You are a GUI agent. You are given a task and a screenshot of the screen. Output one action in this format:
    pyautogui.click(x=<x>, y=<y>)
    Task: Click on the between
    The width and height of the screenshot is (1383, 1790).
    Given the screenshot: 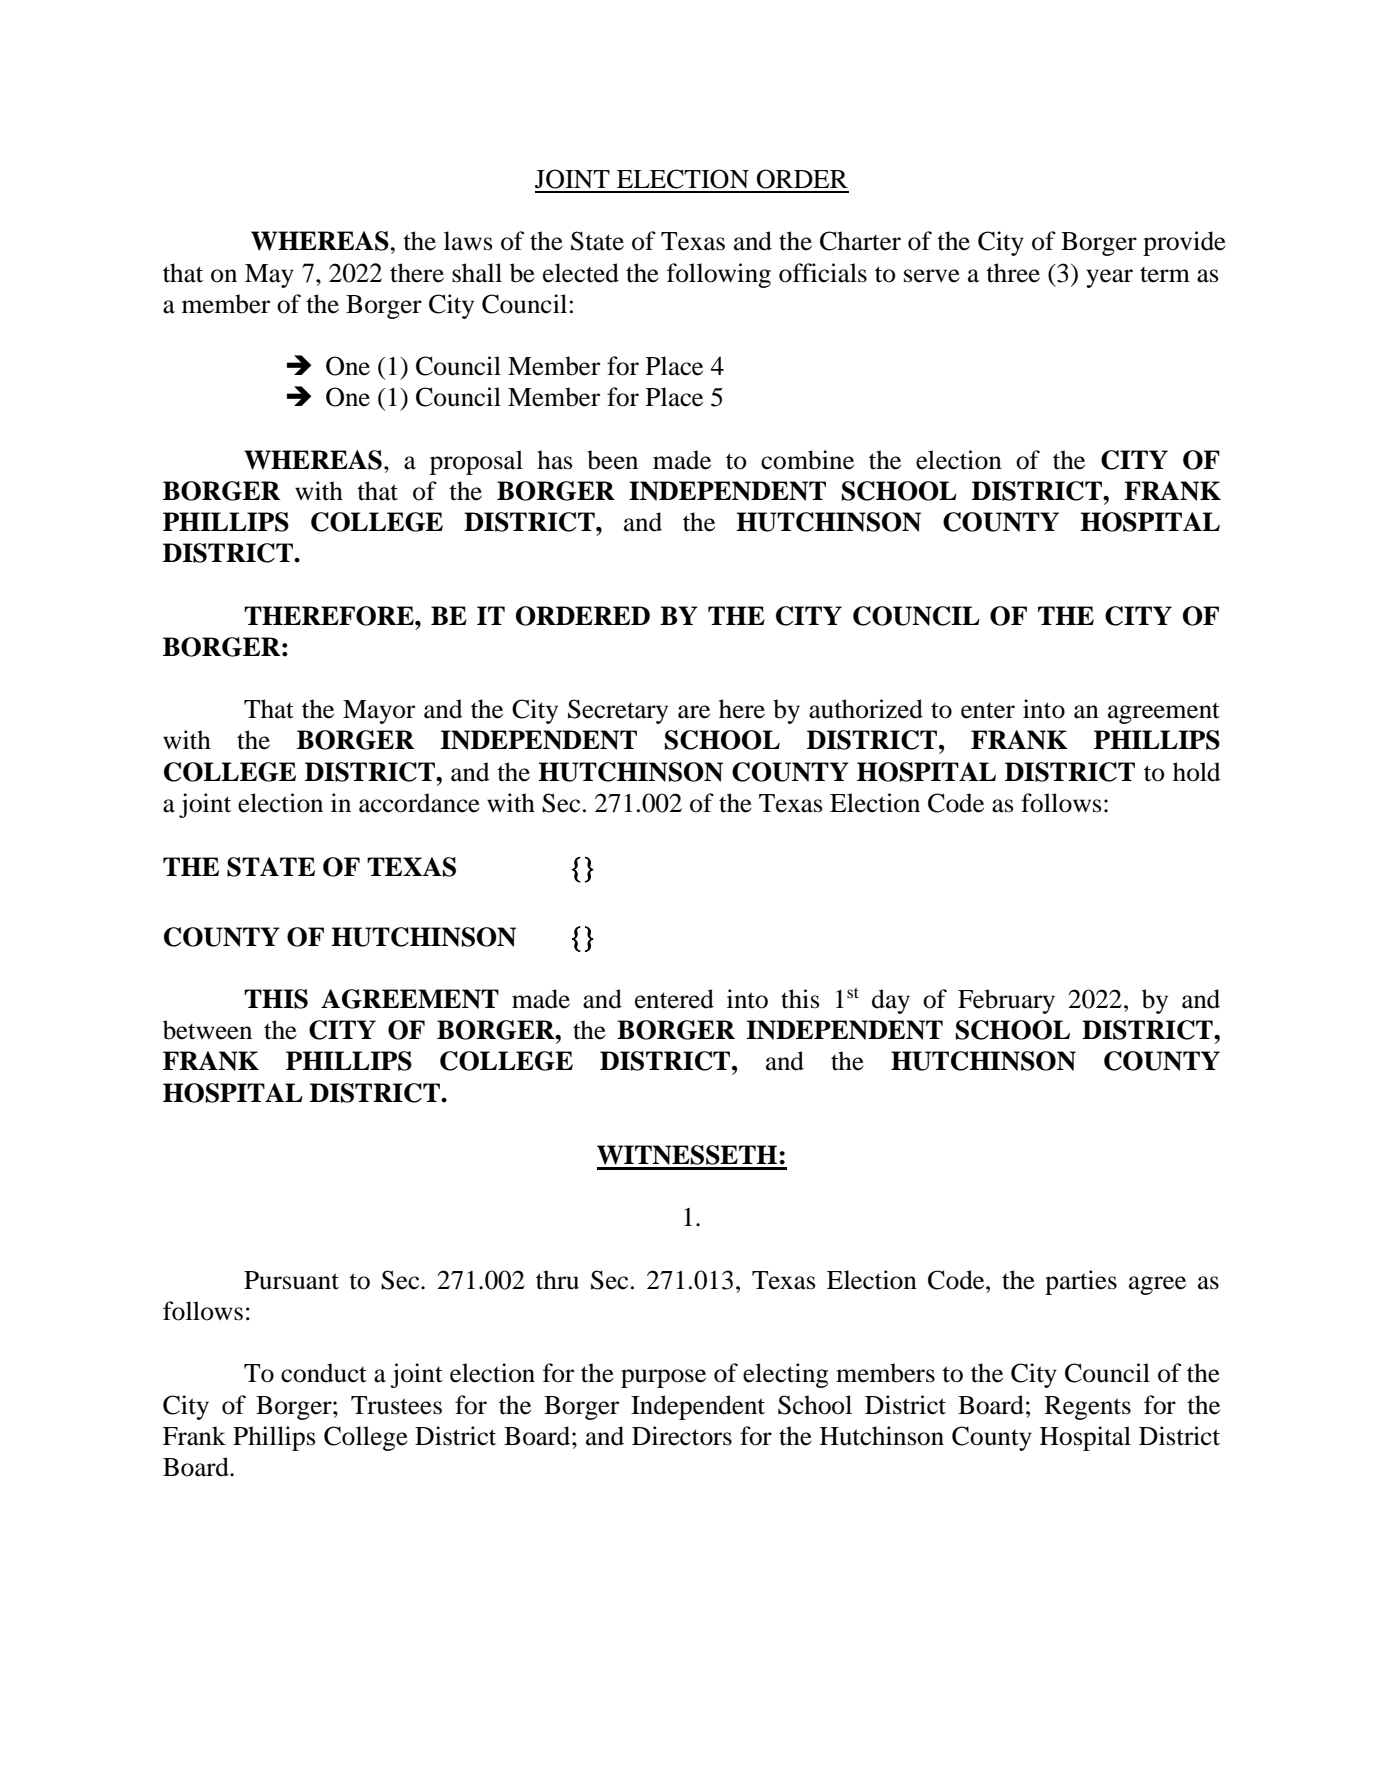 What is the action you would take?
    pyautogui.click(x=207, y=1030)
